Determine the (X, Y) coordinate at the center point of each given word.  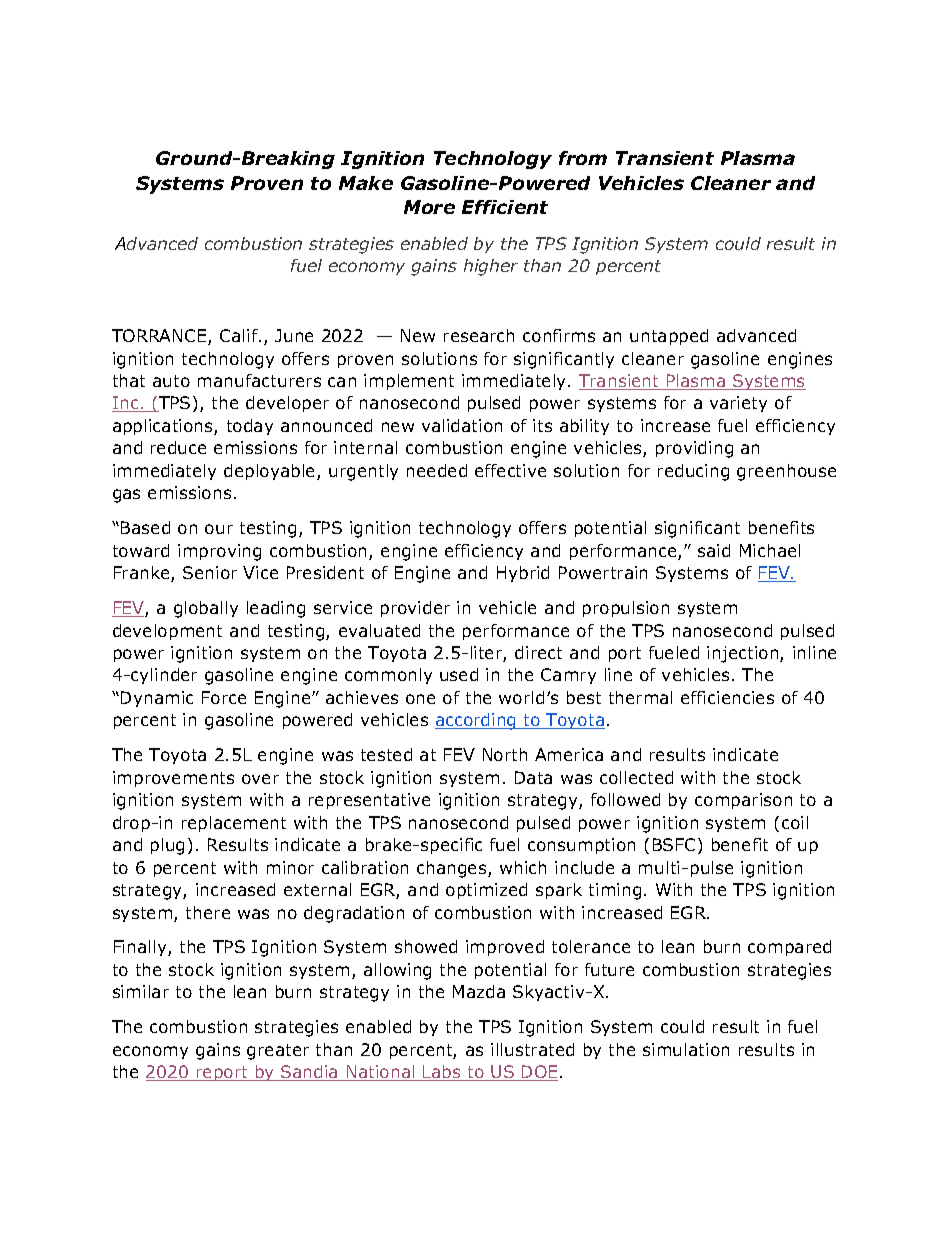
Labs (442, 1073)
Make (366, 183)
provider (415, 609)
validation (462, 425)
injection (744, 654)
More (429, 207)
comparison (743, 801)
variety (738, 404)
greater (278, 1052)
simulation (686, 1049)
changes (453, 869)
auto (171, 381)
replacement (234, 824)
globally (206, 609)
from (583, 158)
